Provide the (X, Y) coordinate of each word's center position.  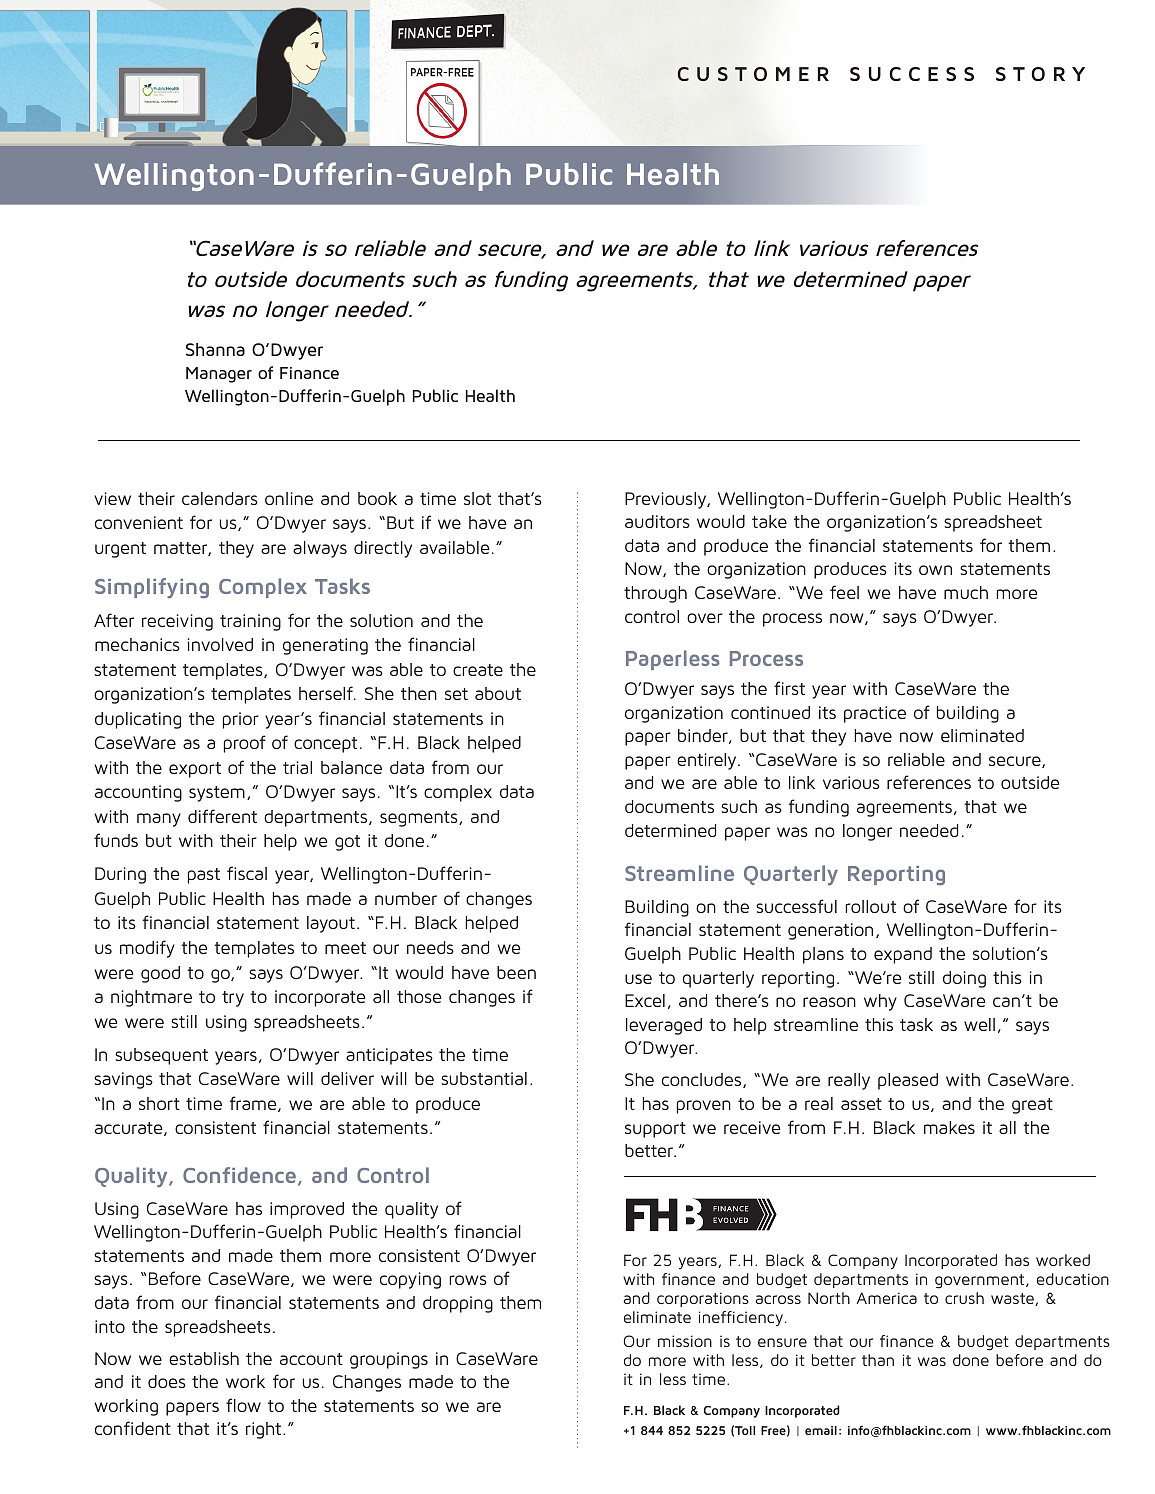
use (638, 979)
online (289, 498)
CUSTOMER (753, 74)
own (935, 570)
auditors (657, 521)
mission (685, 1341)
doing (964, 979)
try (233, 999)
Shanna (215, 349)
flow (243, 1405)
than (878, 1360)
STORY (1040, 74)
